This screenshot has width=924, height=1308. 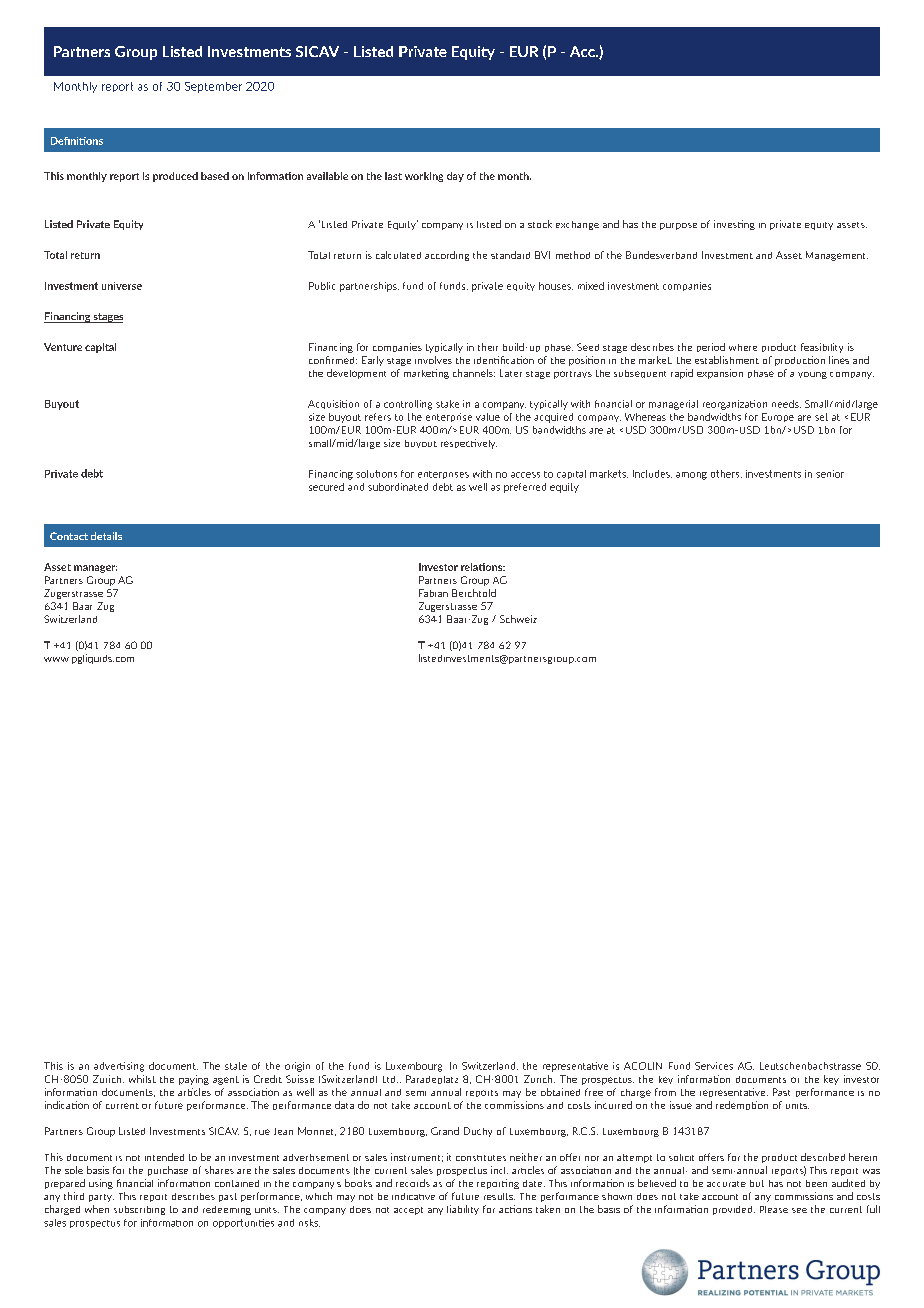 What do you see at coordinates (433, 593) in the screenshot?
I see `Fabian` at bounding box center [433, 593].
